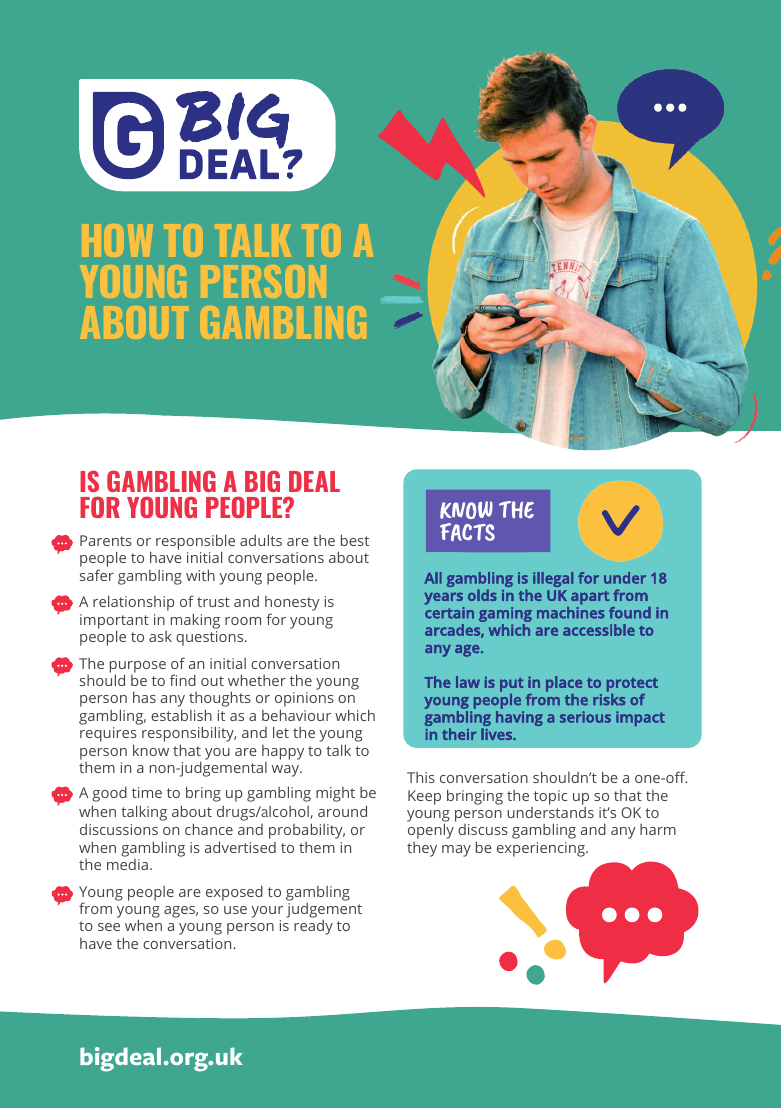 The image size is (781, 1108). Describe the element at coordinates (313, 927) in the page. I see `ready` at that location.
